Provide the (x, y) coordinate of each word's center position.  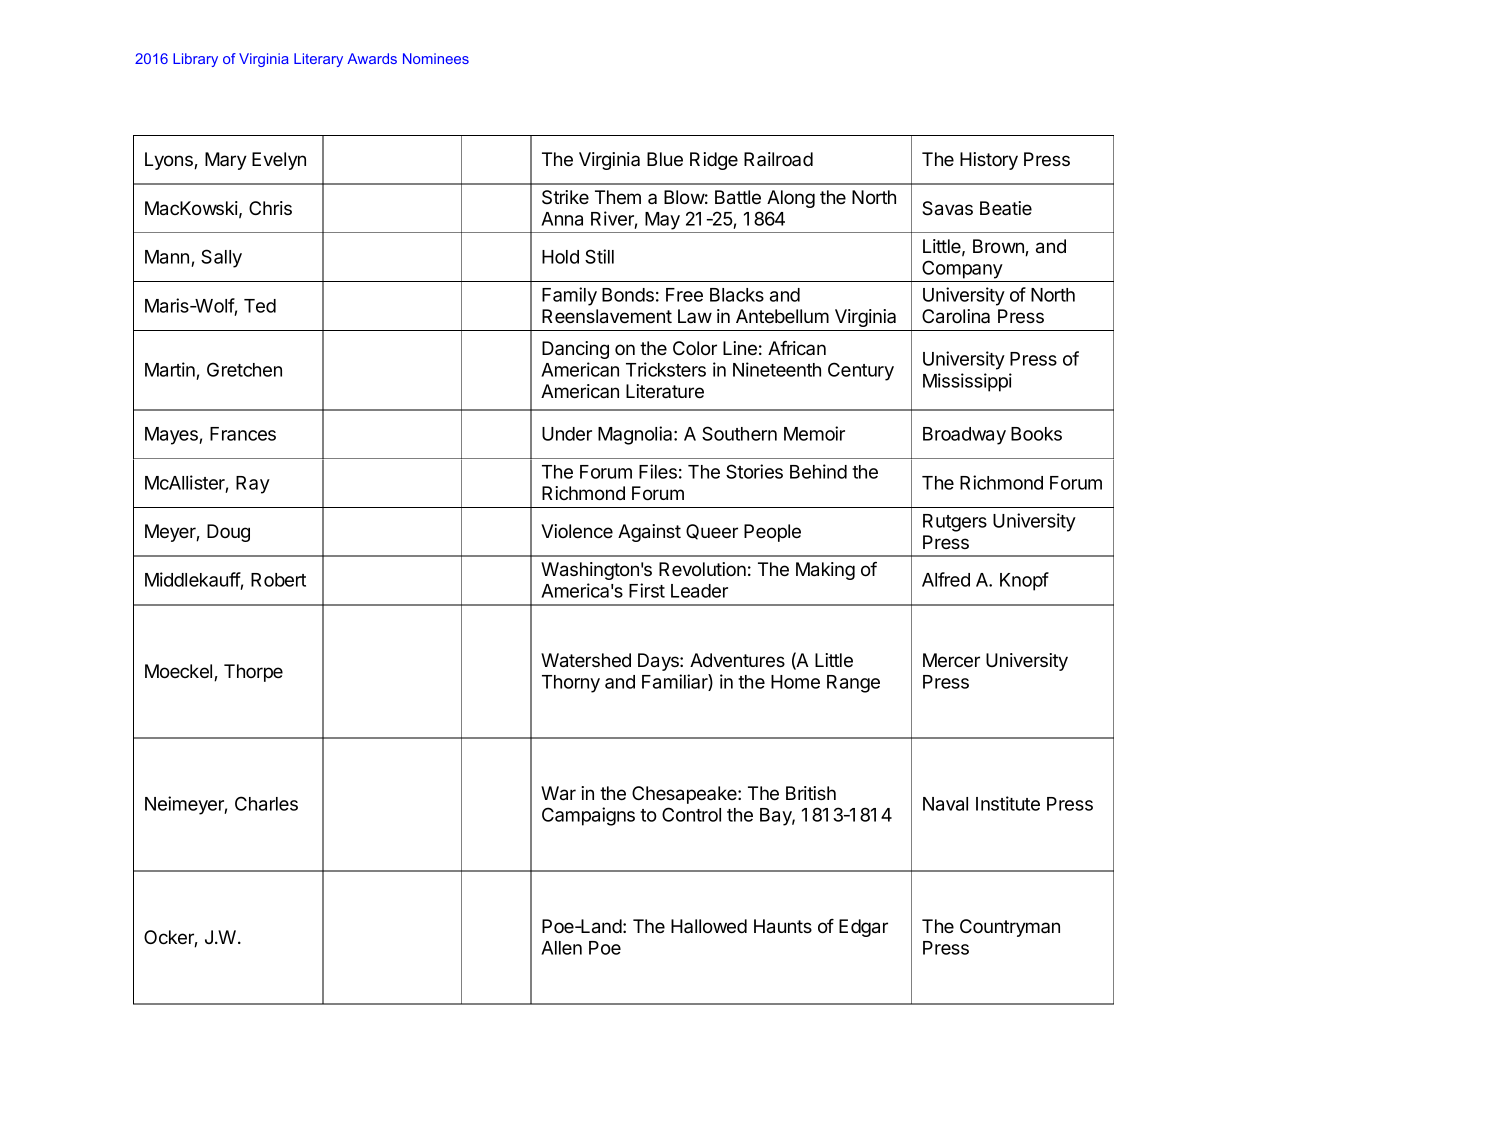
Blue (665, 159)
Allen (561, 948)
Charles (266, 803)
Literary (318, 60)
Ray (253, 485)
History (989, 161)
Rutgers (955, 523)
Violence (577, 531)
